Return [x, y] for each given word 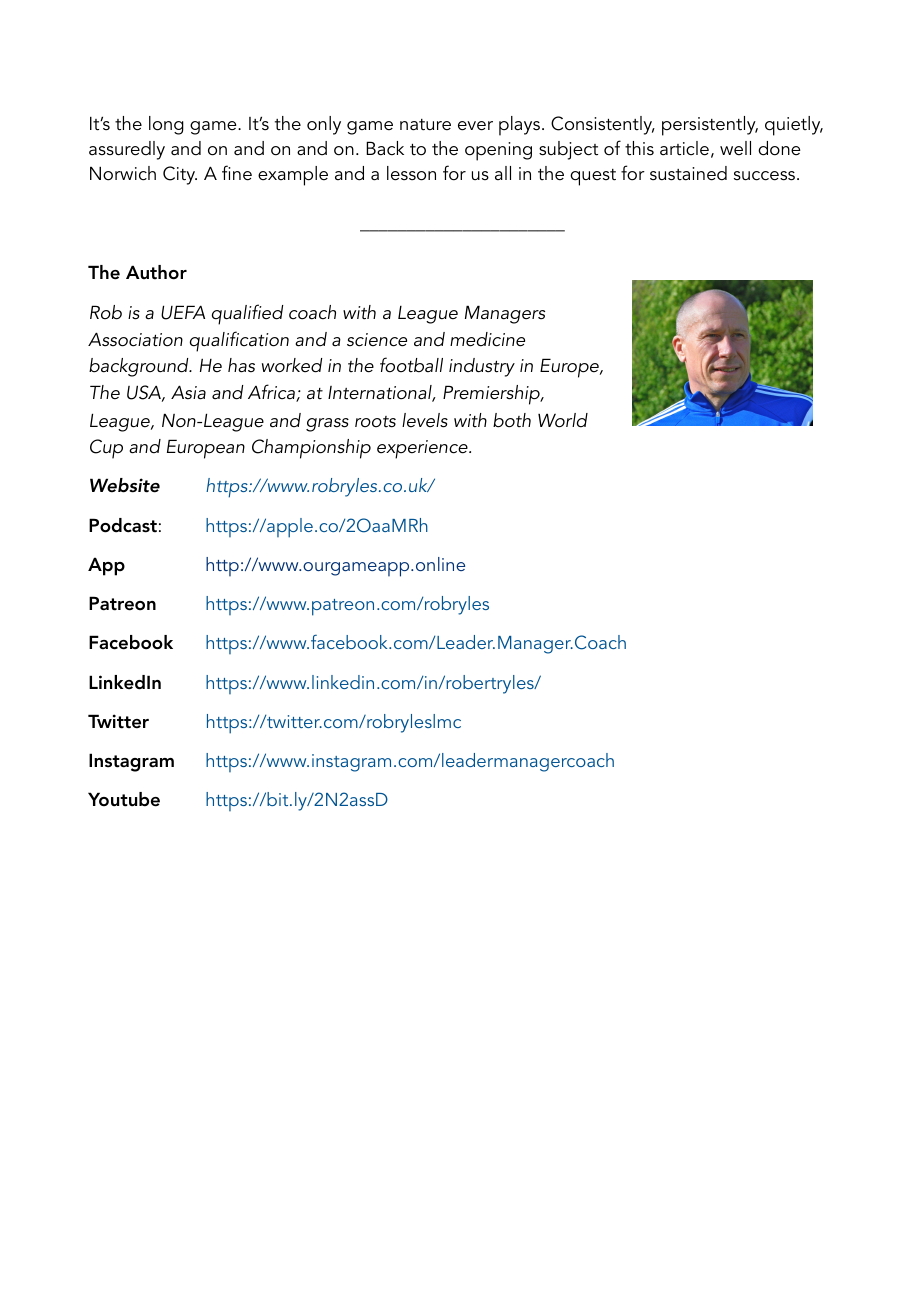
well [735, 148]
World [563, 420]
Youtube [124, 799]
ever [475, 126]
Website [125, 485]
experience [423, 449]
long [166, 125]
